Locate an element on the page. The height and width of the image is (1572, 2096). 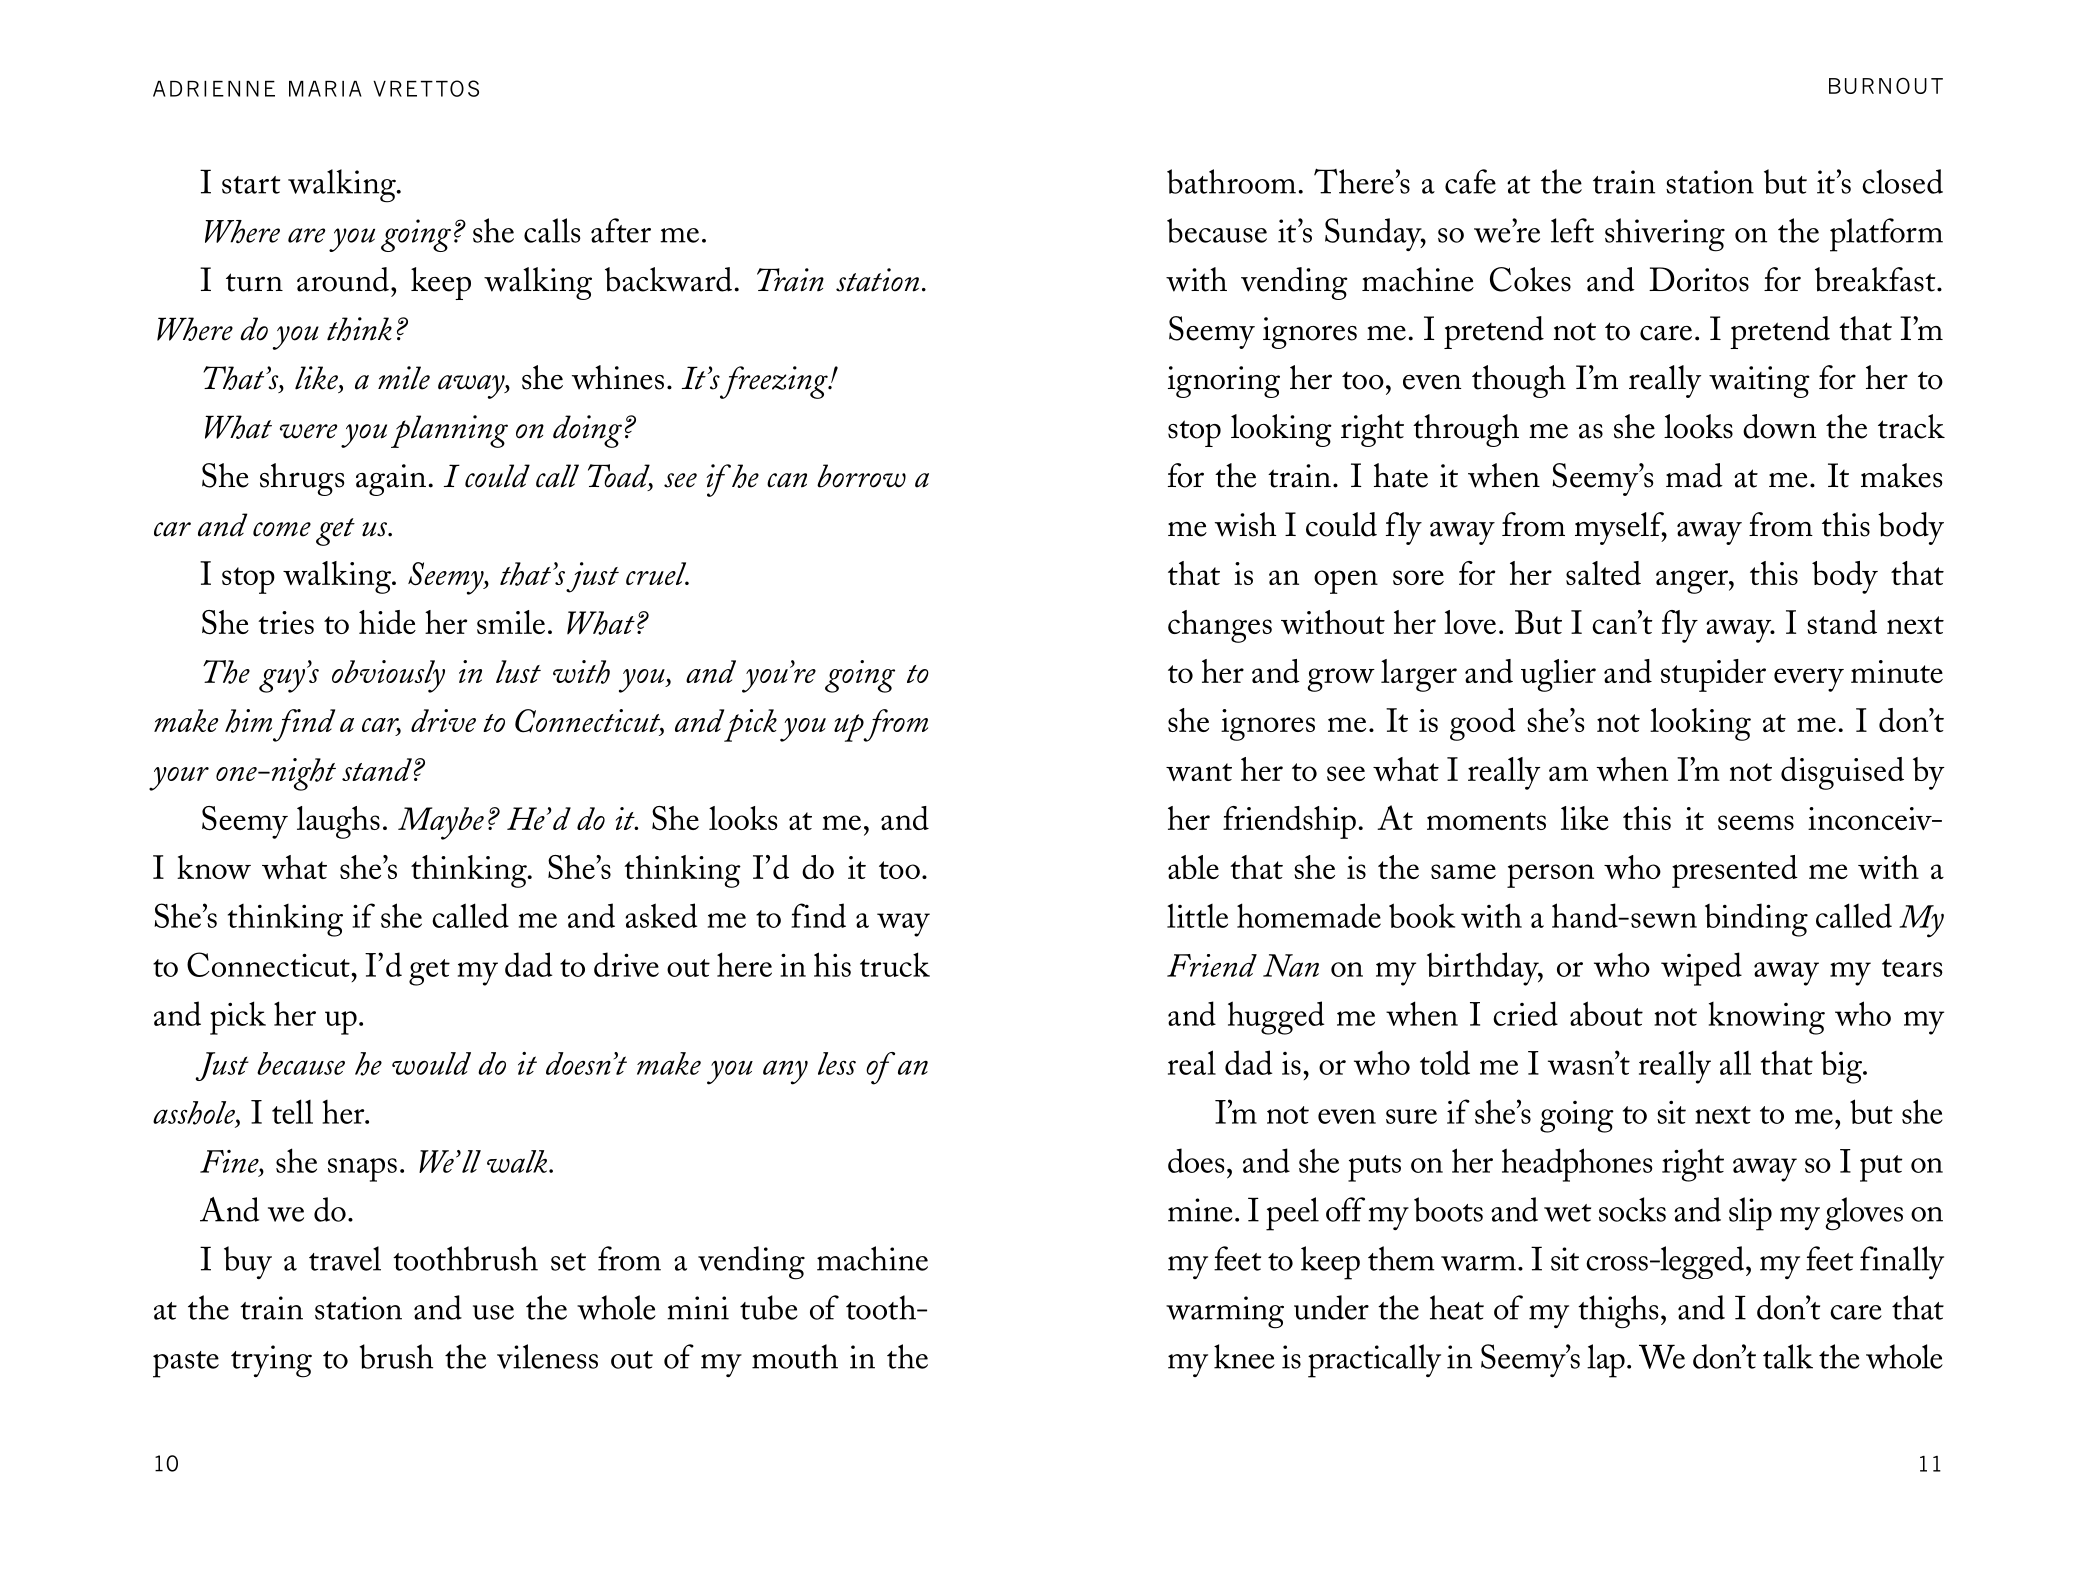
start is located at coordinates (251, 185).
